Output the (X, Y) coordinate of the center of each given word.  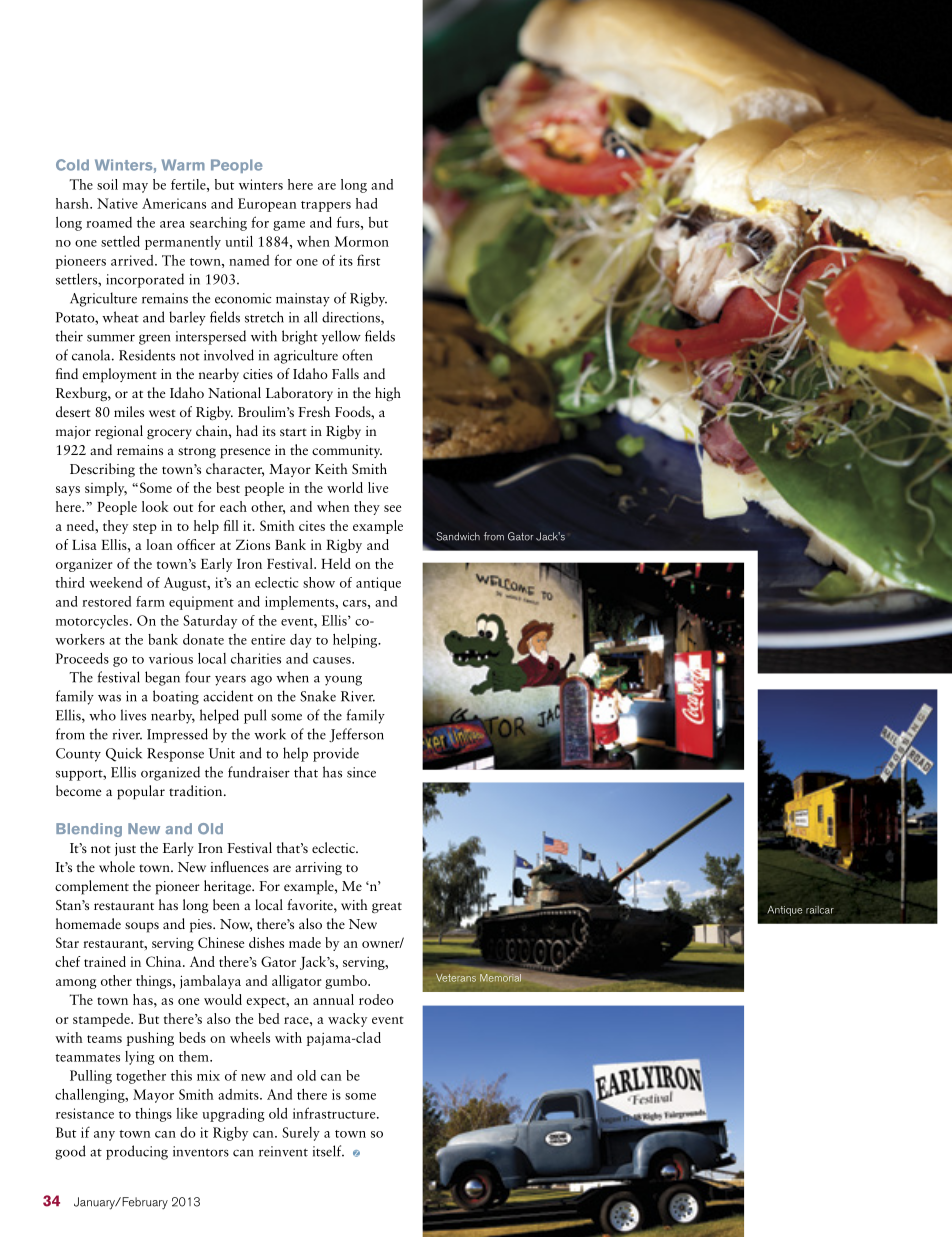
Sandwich (458, 536)
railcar (820, 910)
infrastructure (335, 1113)
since (361, 772)
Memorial (500, 978)
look (155, 506)
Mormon (361, 241)
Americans (174, 203)
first (368, 260)
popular (141, 792)
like (187, 1113)
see (392, 508)
